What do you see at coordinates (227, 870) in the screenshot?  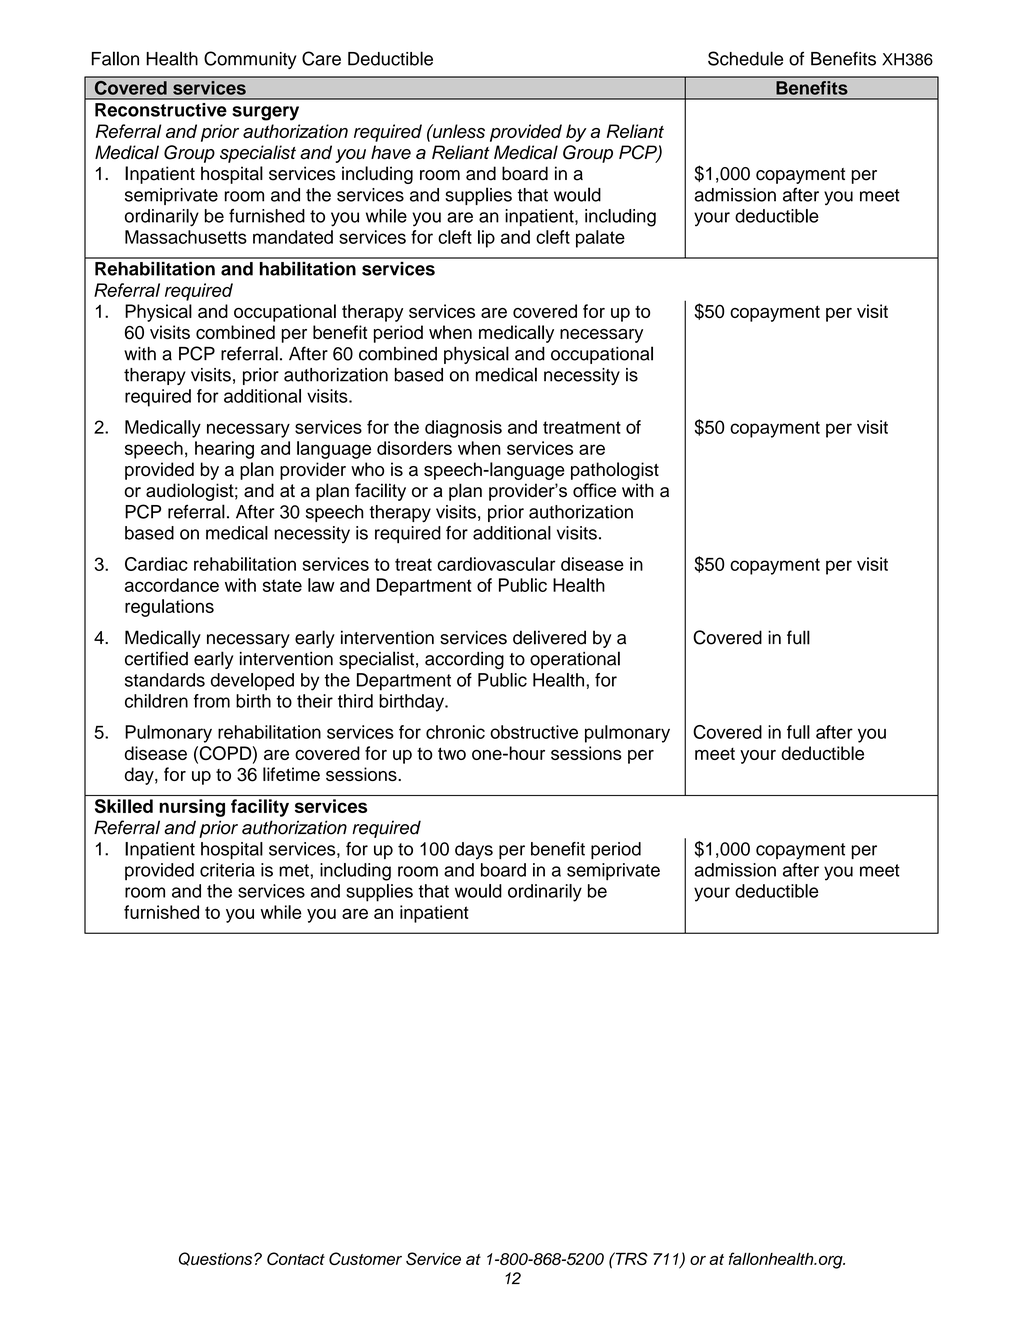 I see `criteria` at bounding box center [227, 870].
